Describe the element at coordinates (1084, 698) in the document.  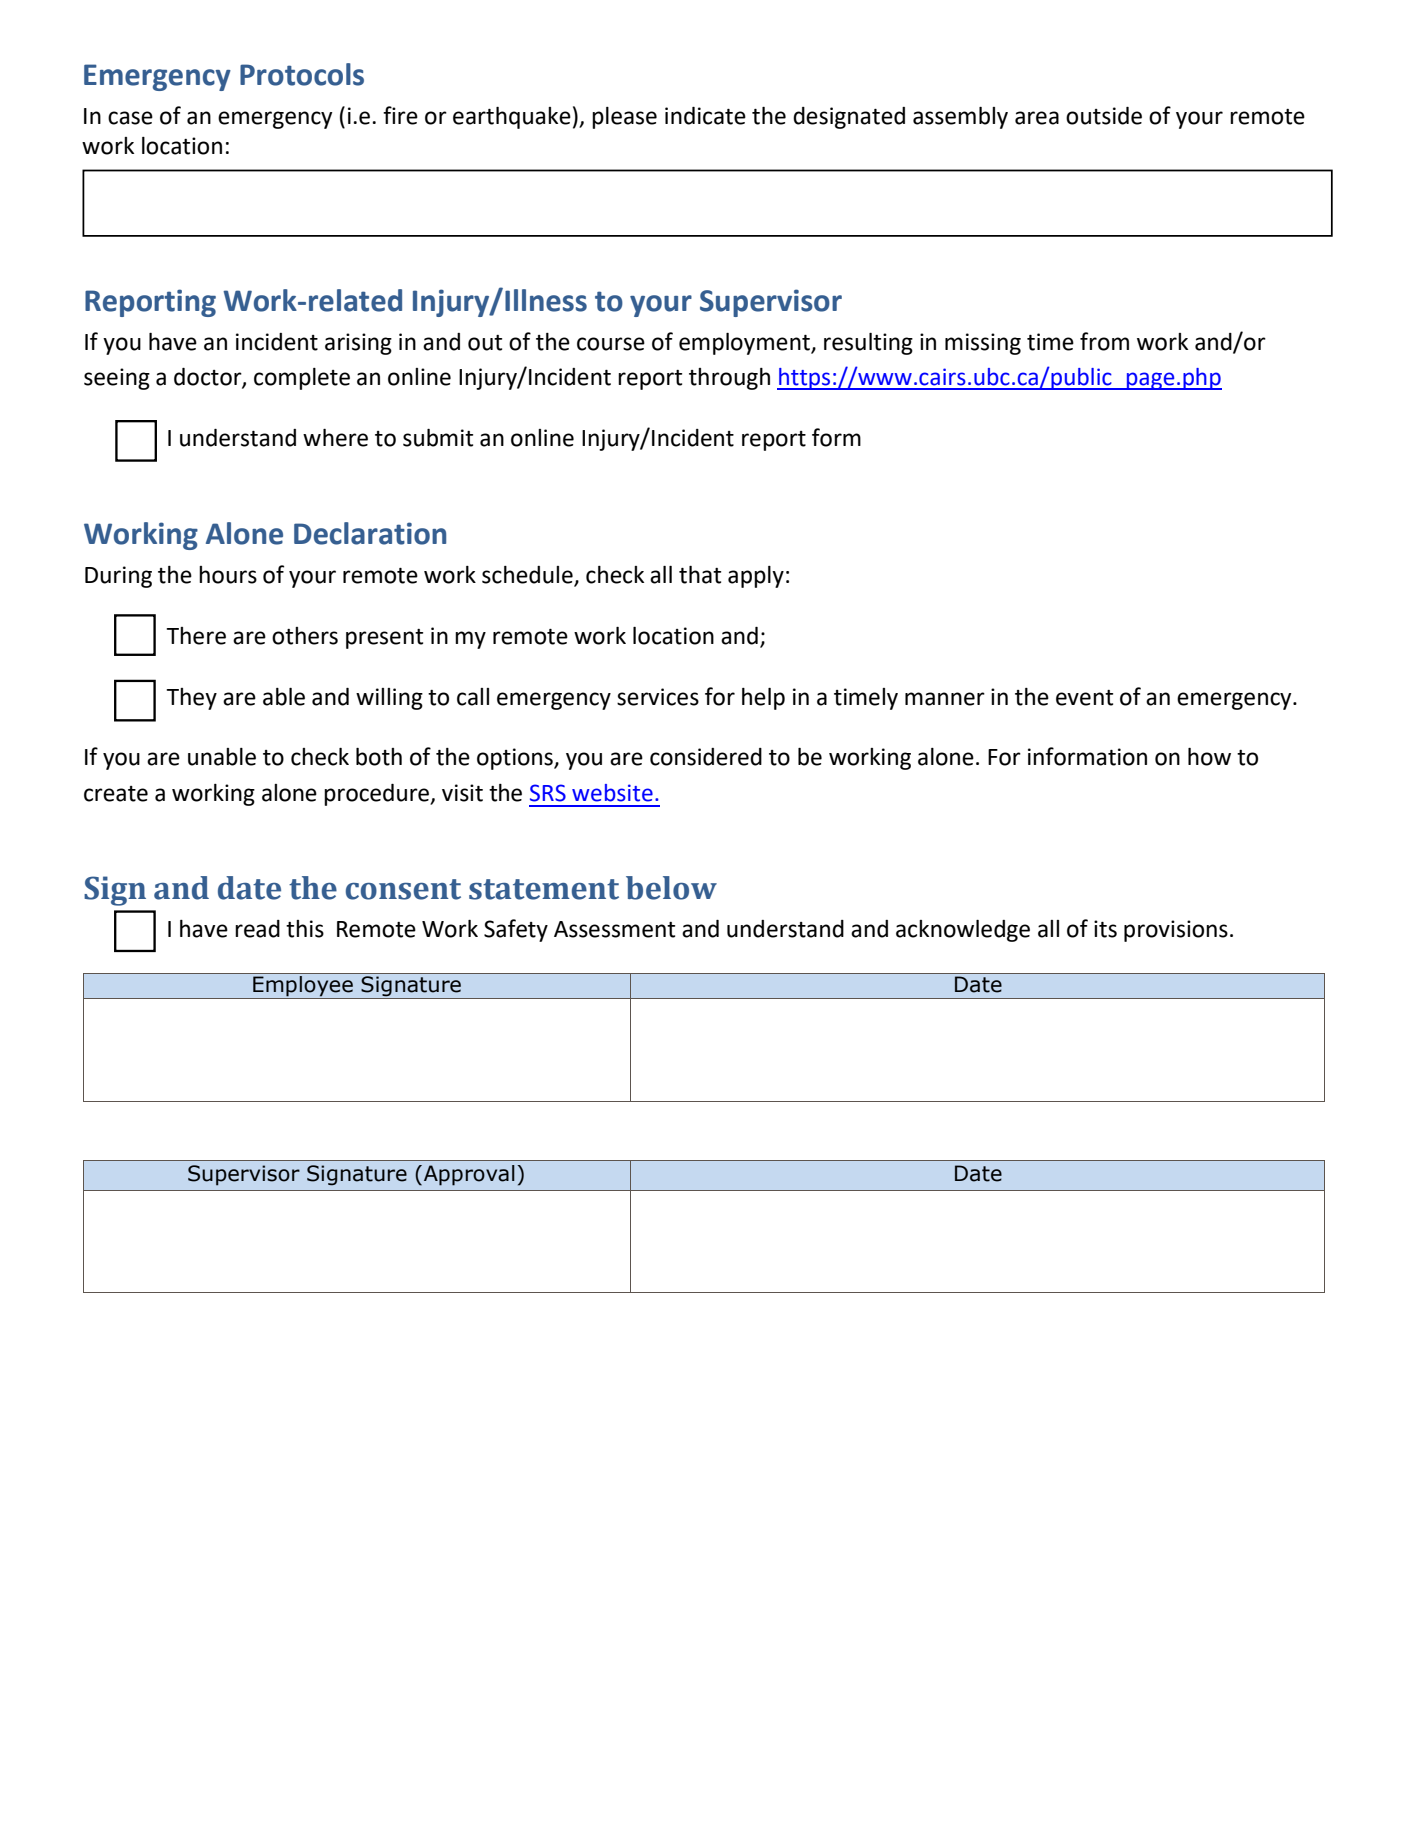
I see `event` at that location.
